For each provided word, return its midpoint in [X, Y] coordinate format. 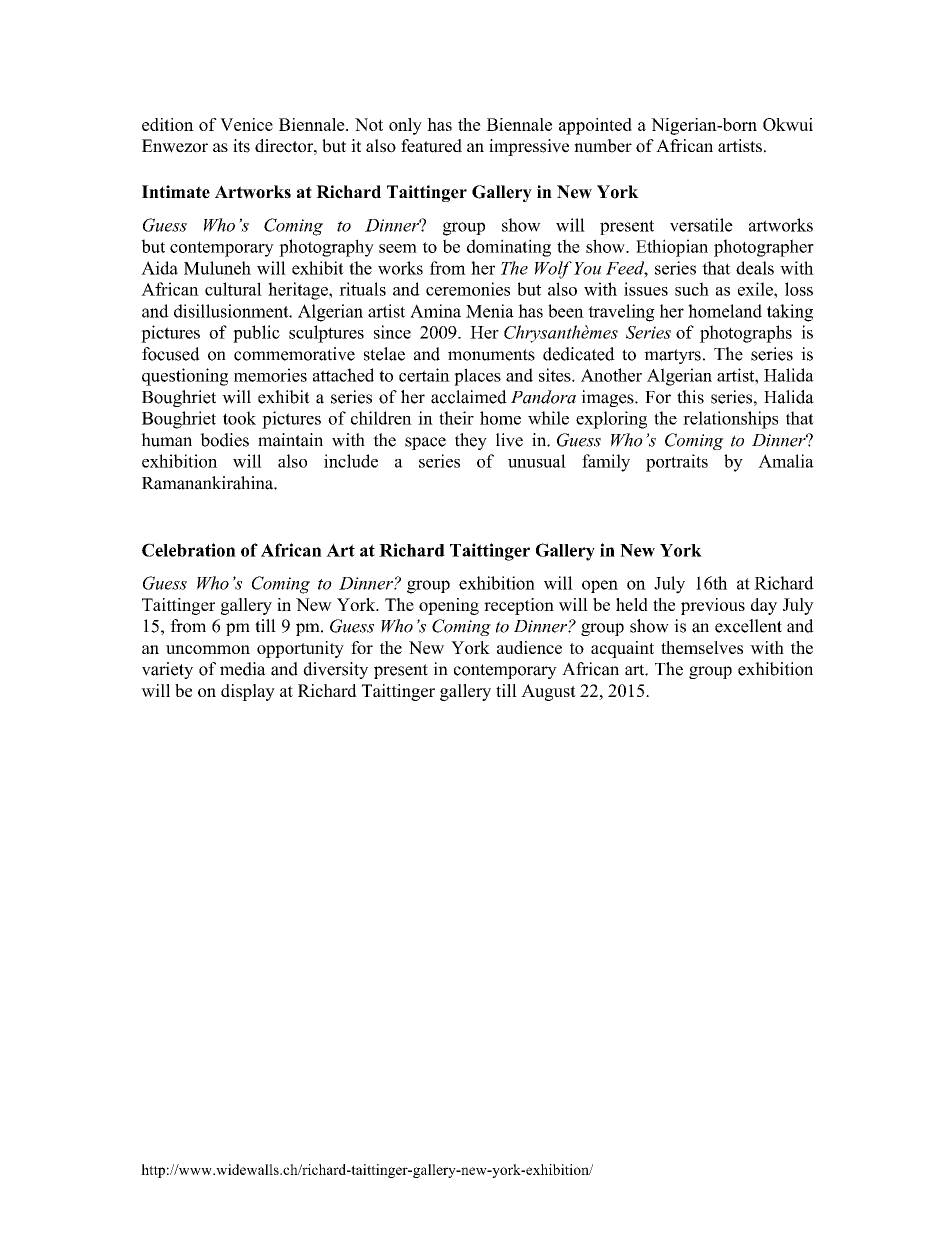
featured [431, 146]
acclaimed [469, 397]
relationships [730, 420]
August [548, 692]
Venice [246, 124]
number [603, 146]
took [239, 418]
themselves [702, 647]
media [243, 669]
